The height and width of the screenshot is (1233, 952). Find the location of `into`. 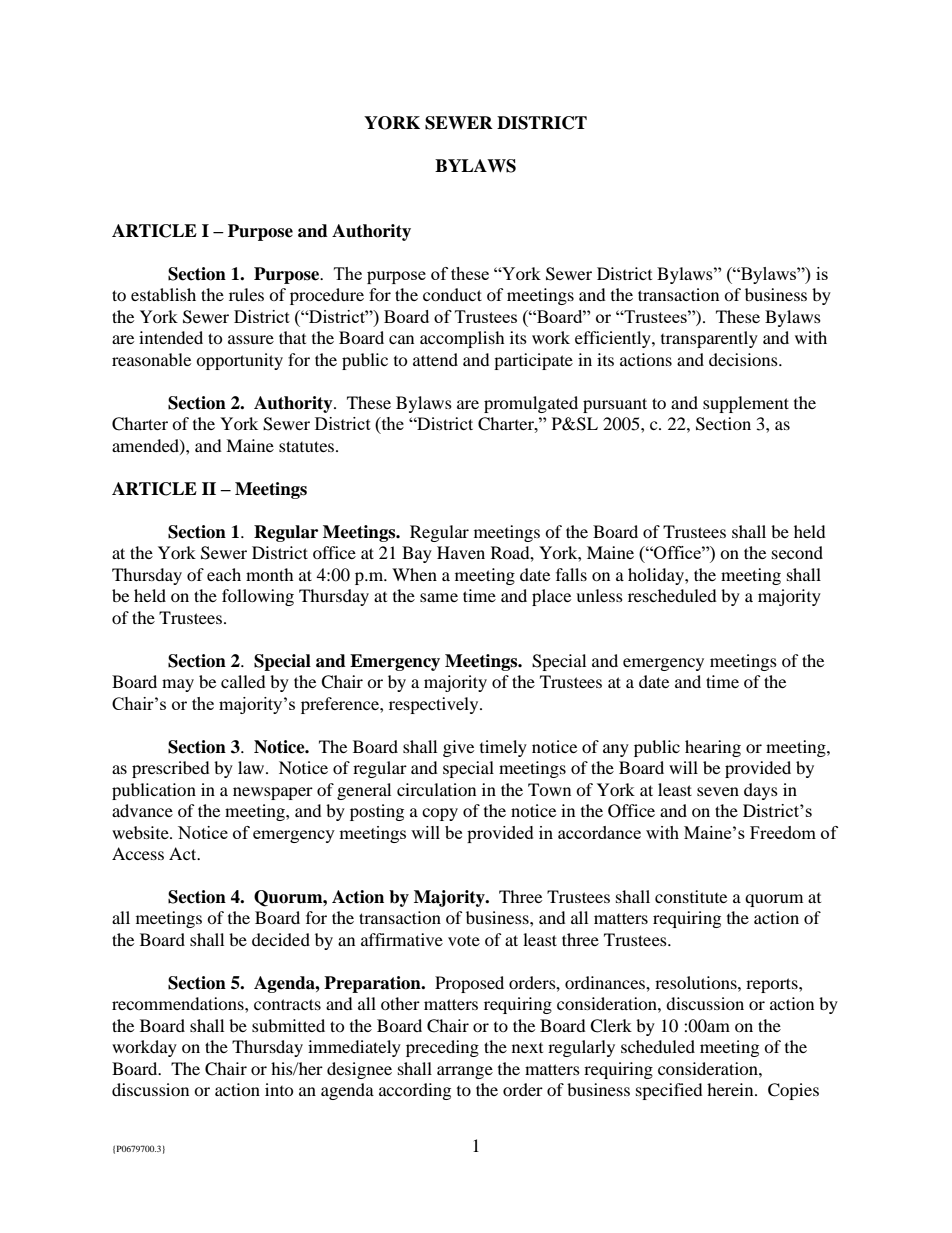

into is located at coordinates (279, 1089).
